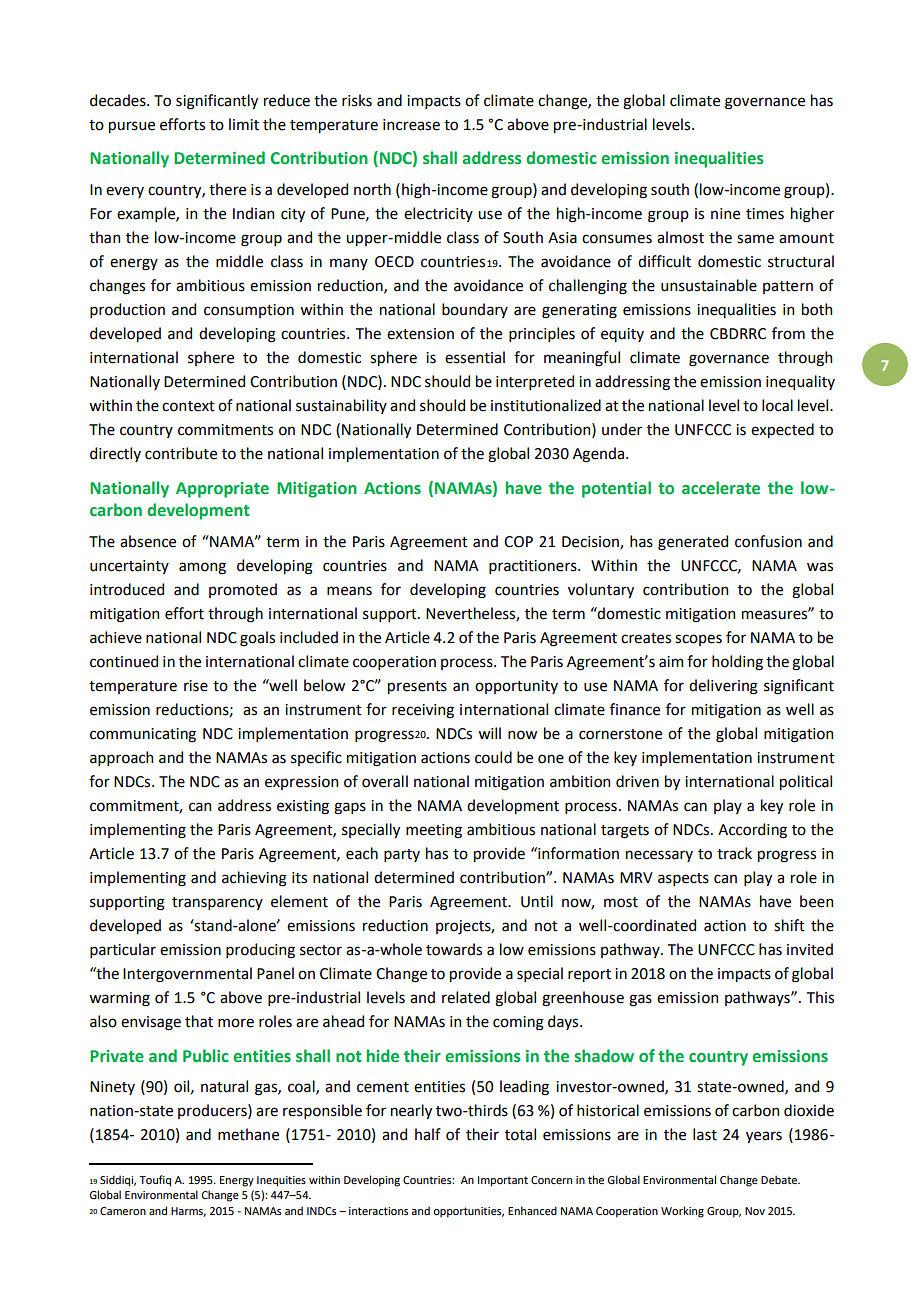 Image resolution: width=924 pixels, height=1307 pixels. I want to click on Important, so click(503, 1181).
